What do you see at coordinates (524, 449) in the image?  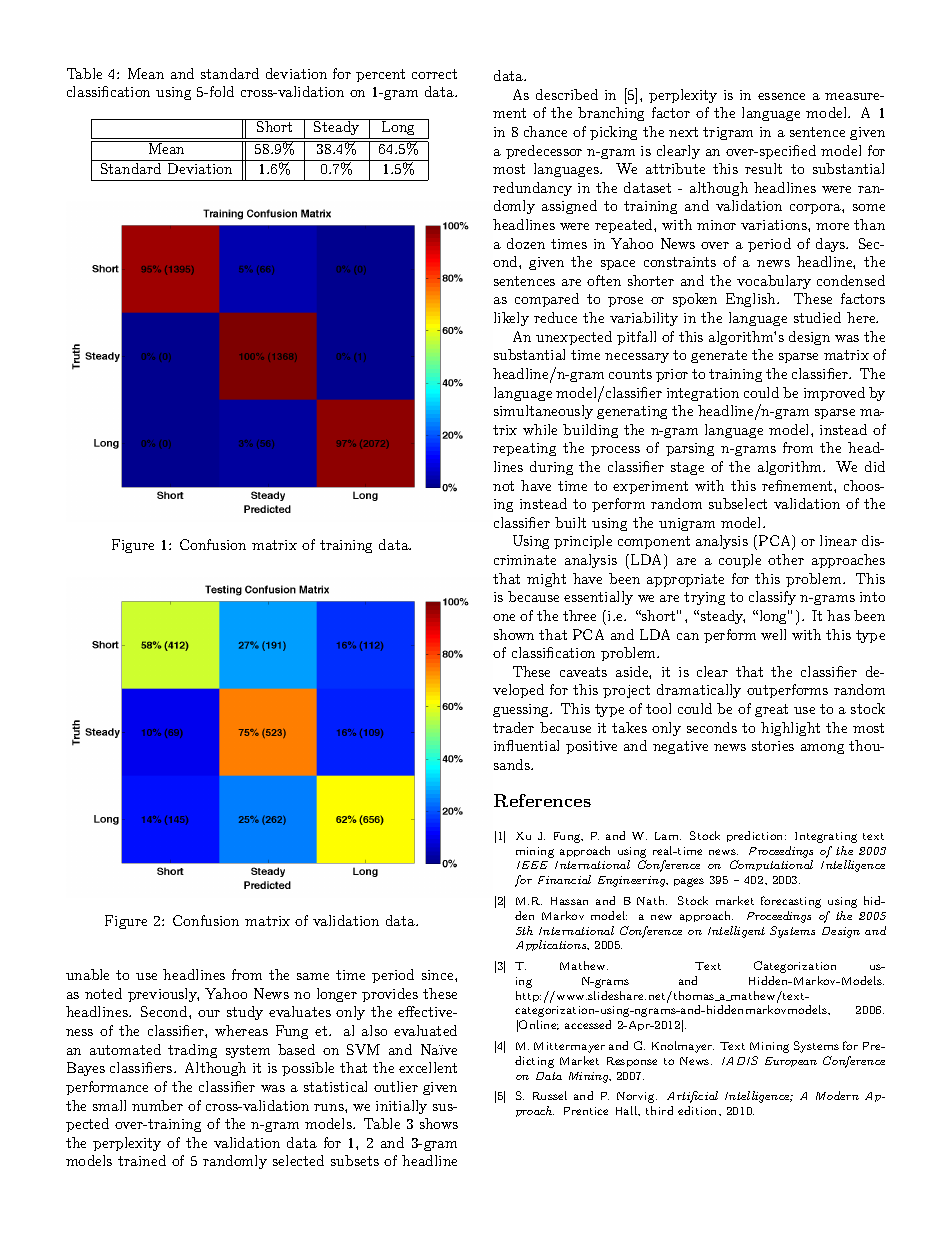 I see `repeating` at bounding box center [524, 449].
